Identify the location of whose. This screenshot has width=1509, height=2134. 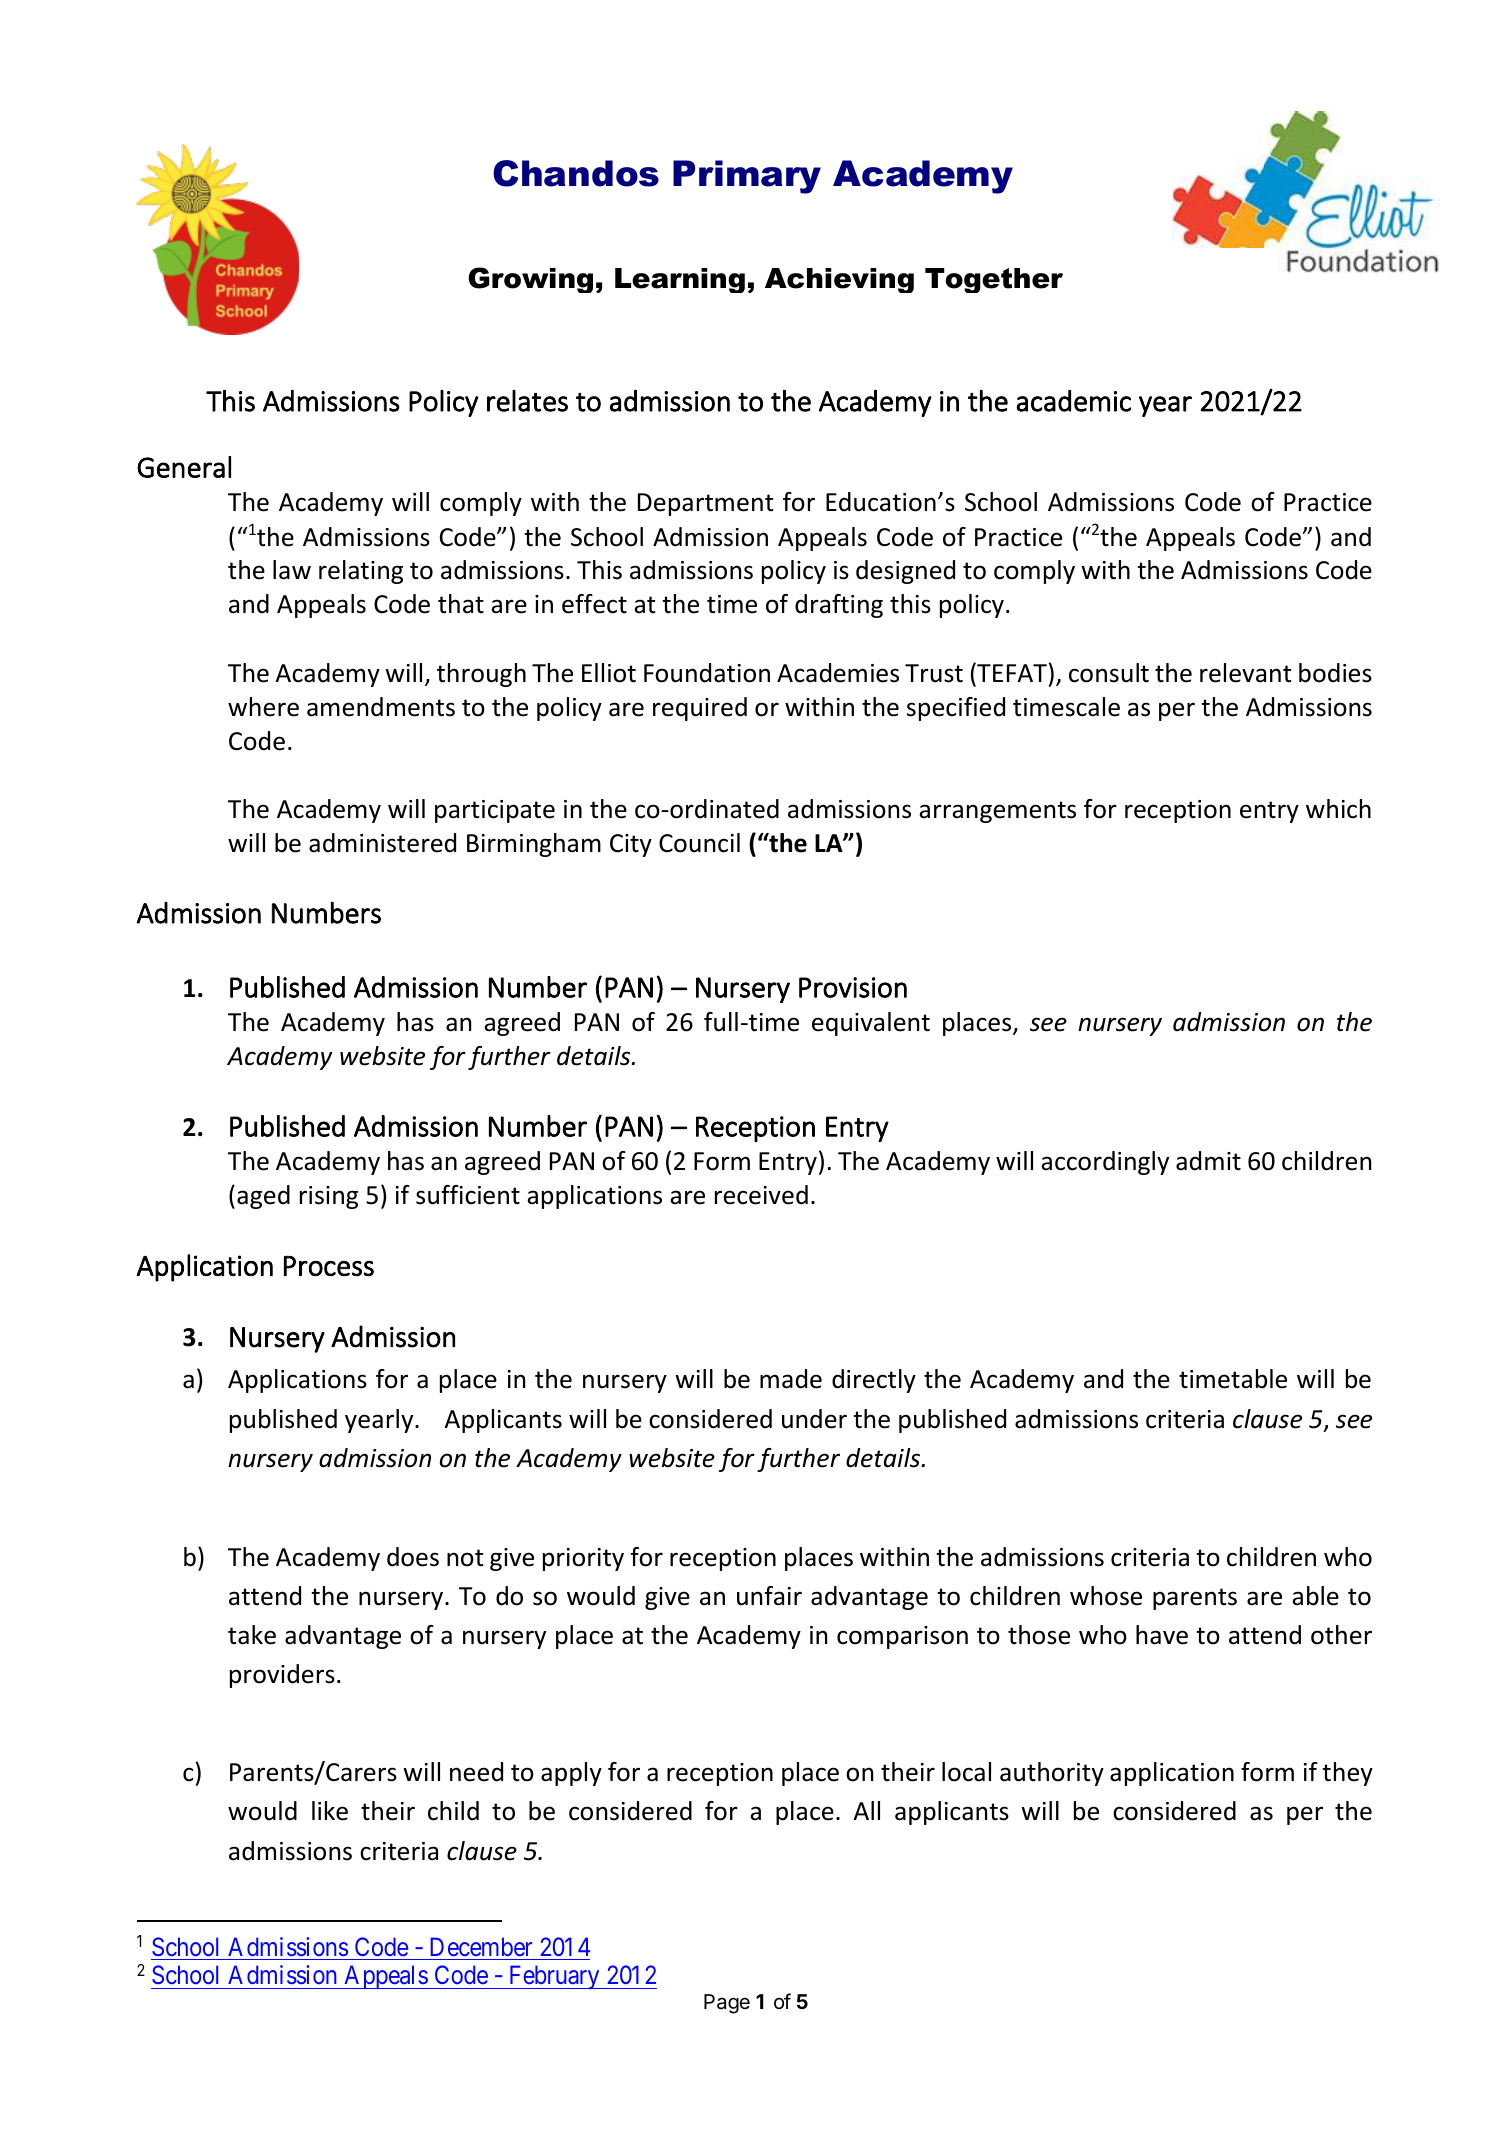
(1106, 1596).
